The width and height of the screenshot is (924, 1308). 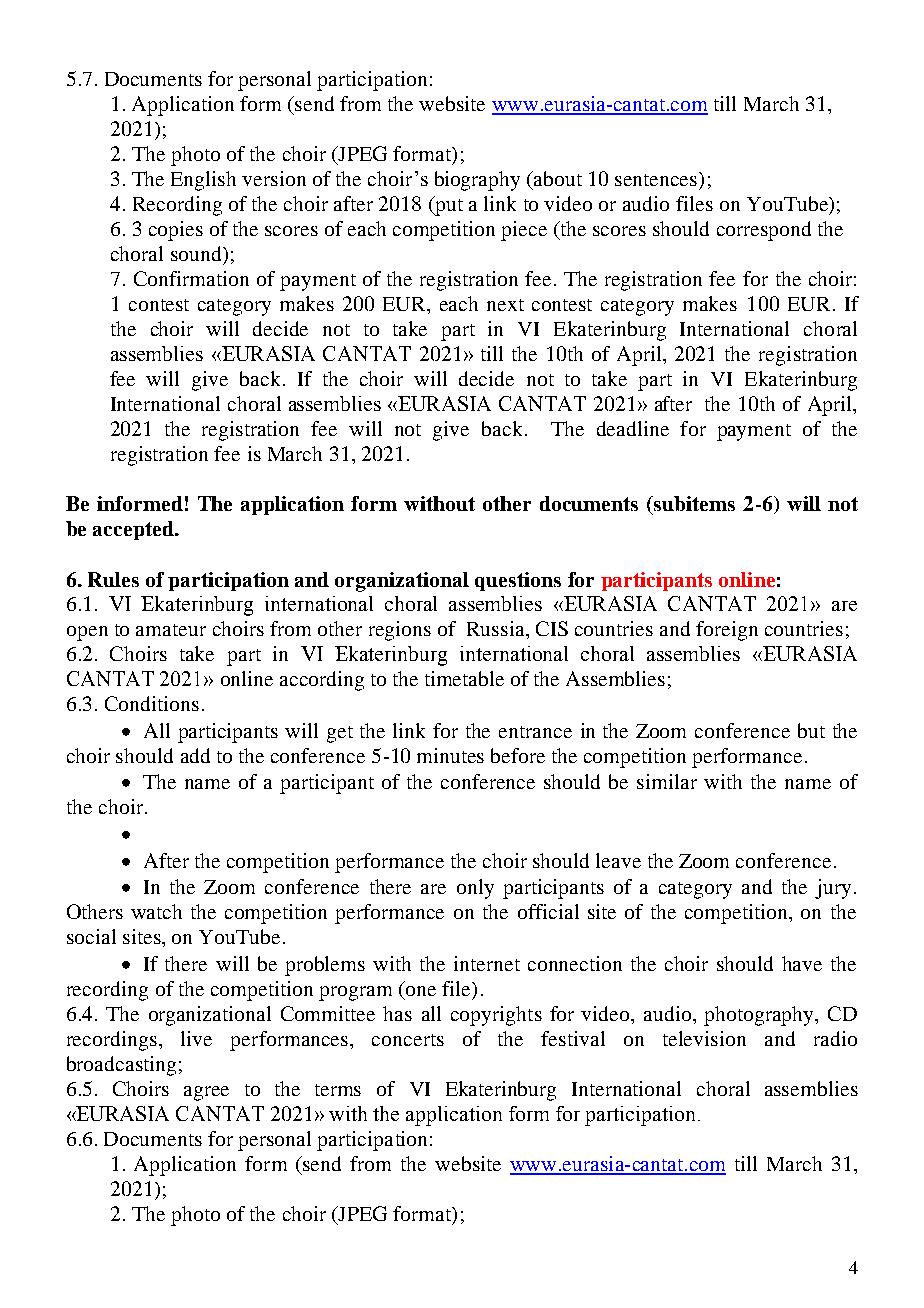 What do you see at coordinates (196, 1038) in the screenshot?
I see `live` at bounding box center [196, 1038].
